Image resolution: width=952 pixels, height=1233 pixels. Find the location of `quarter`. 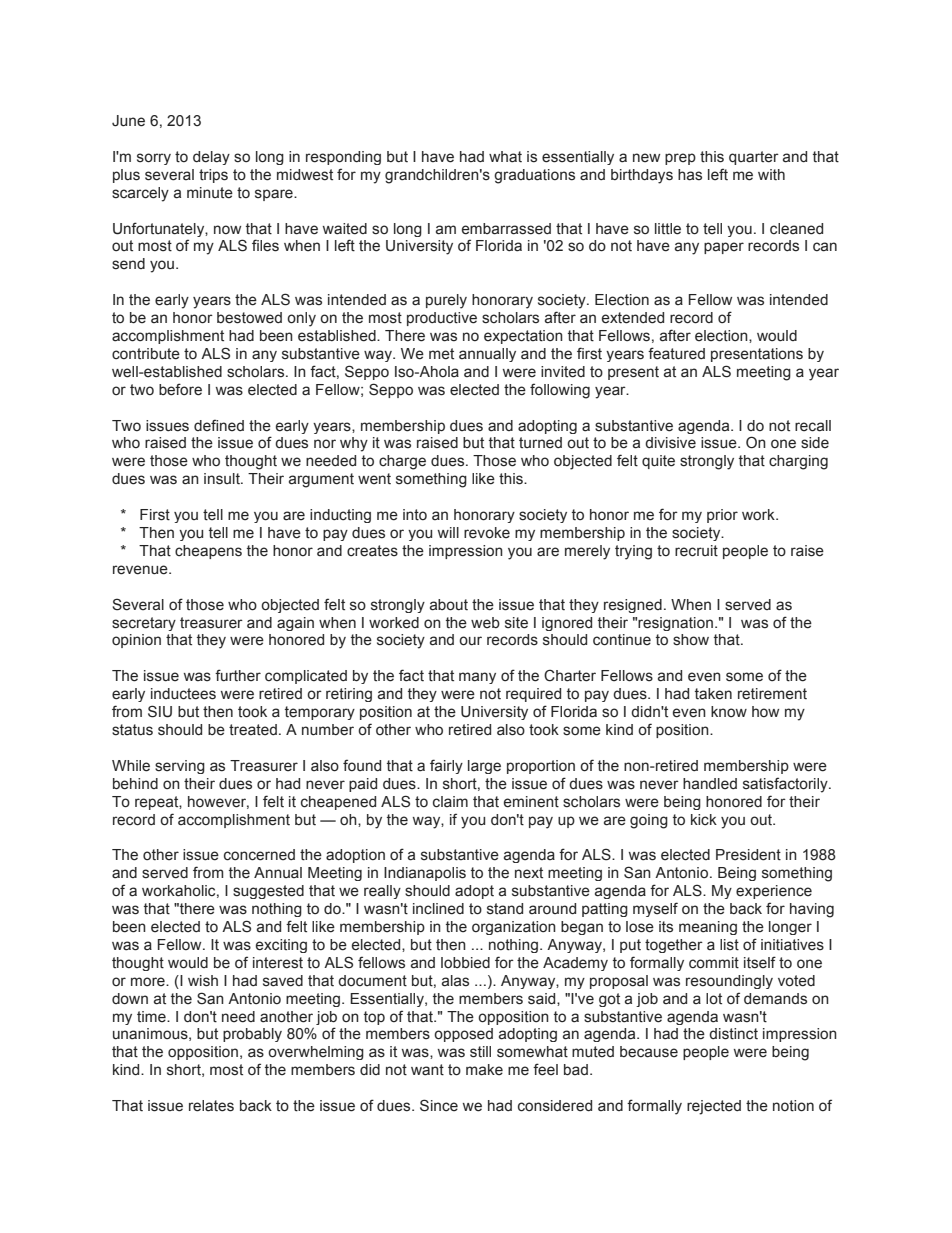

quarter is located at coordinates (754, 158).
